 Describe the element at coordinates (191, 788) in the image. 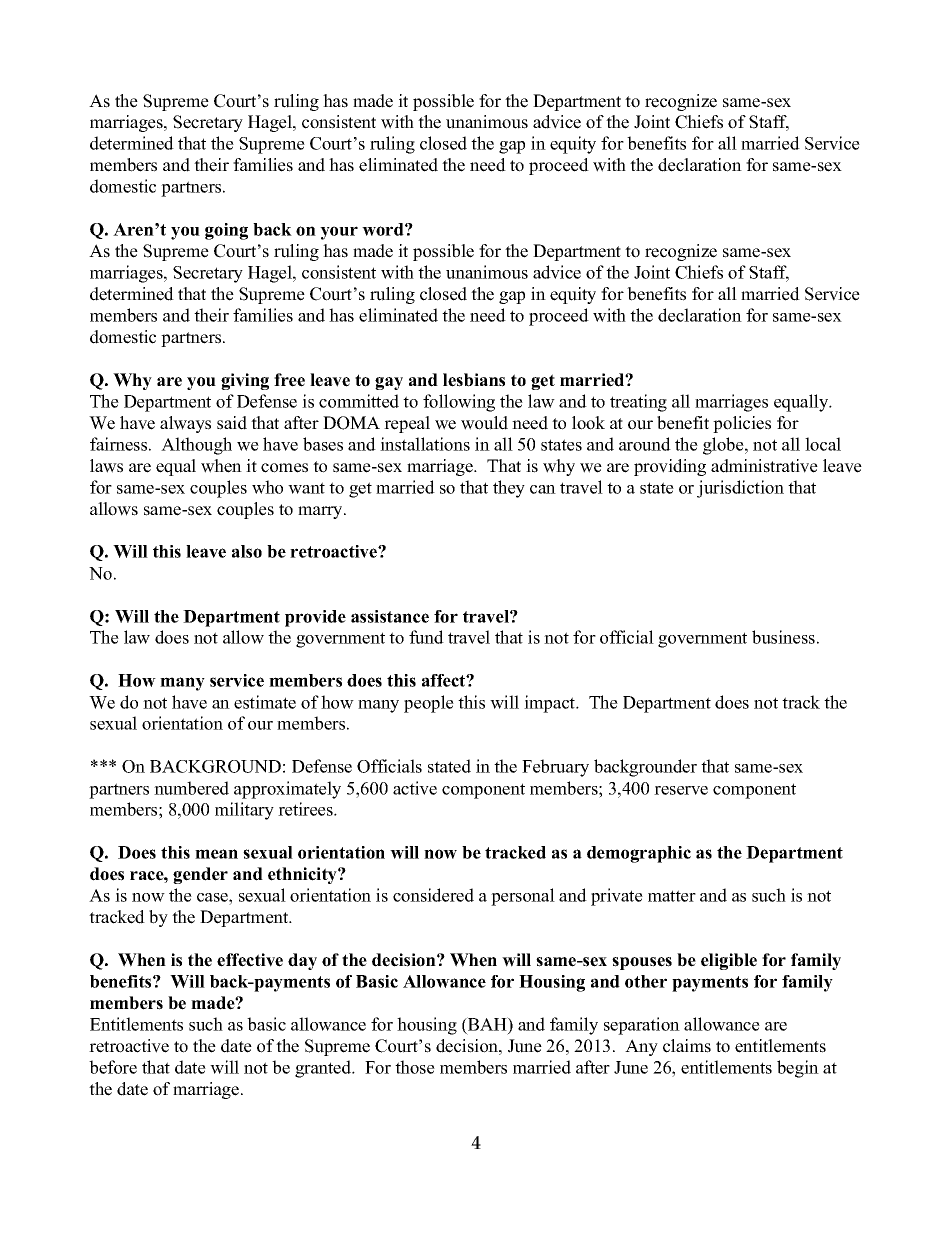

I see `numbered` at that location.
